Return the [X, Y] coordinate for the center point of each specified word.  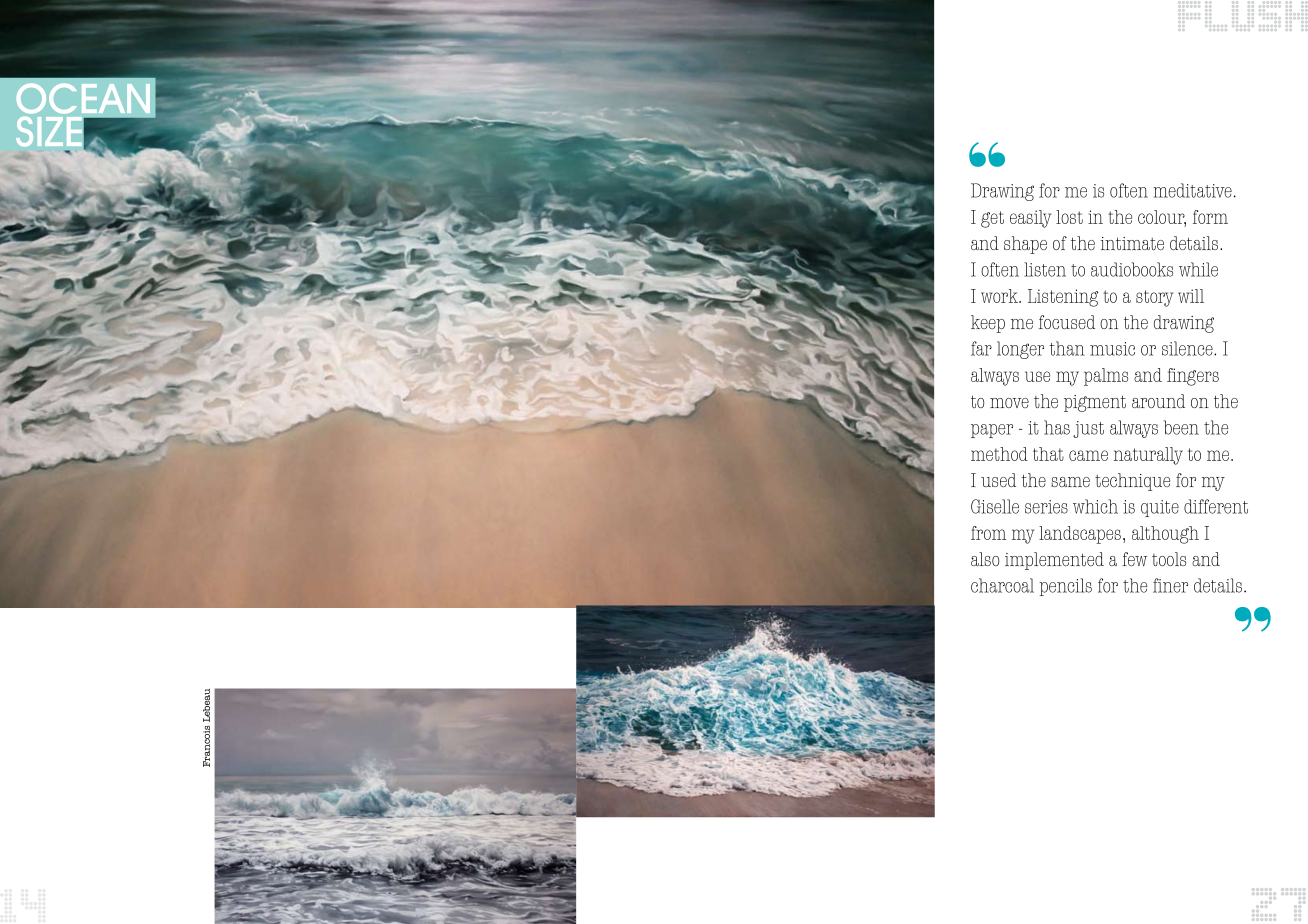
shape [1025, 245]
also [985, 559]
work [1001, 296]
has [1057, 427]
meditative [1192, 190]
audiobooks [1132, 269]
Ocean [83, 98]
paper [992, 431]
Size [49, 132]
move [1009, 403]
